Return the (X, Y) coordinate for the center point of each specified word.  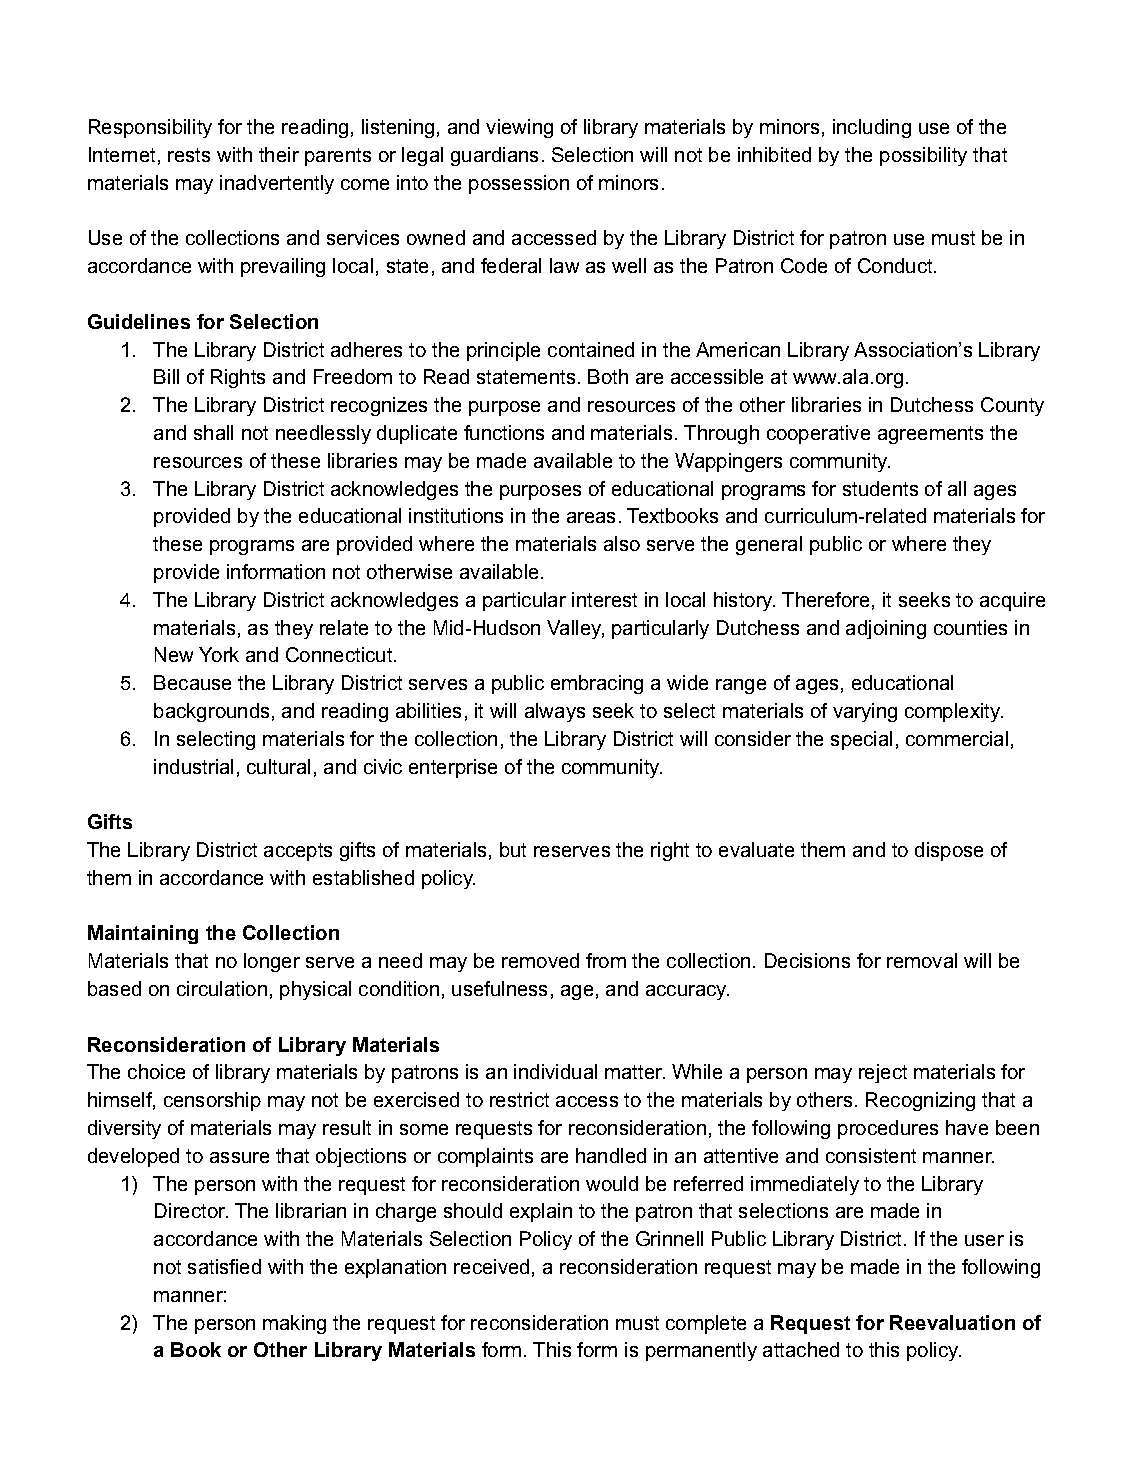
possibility (923, 156)
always (555, 712)
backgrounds (211, 712)
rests (189, 155)
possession (519, 184)
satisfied (224, 1266)
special (861, 740)
